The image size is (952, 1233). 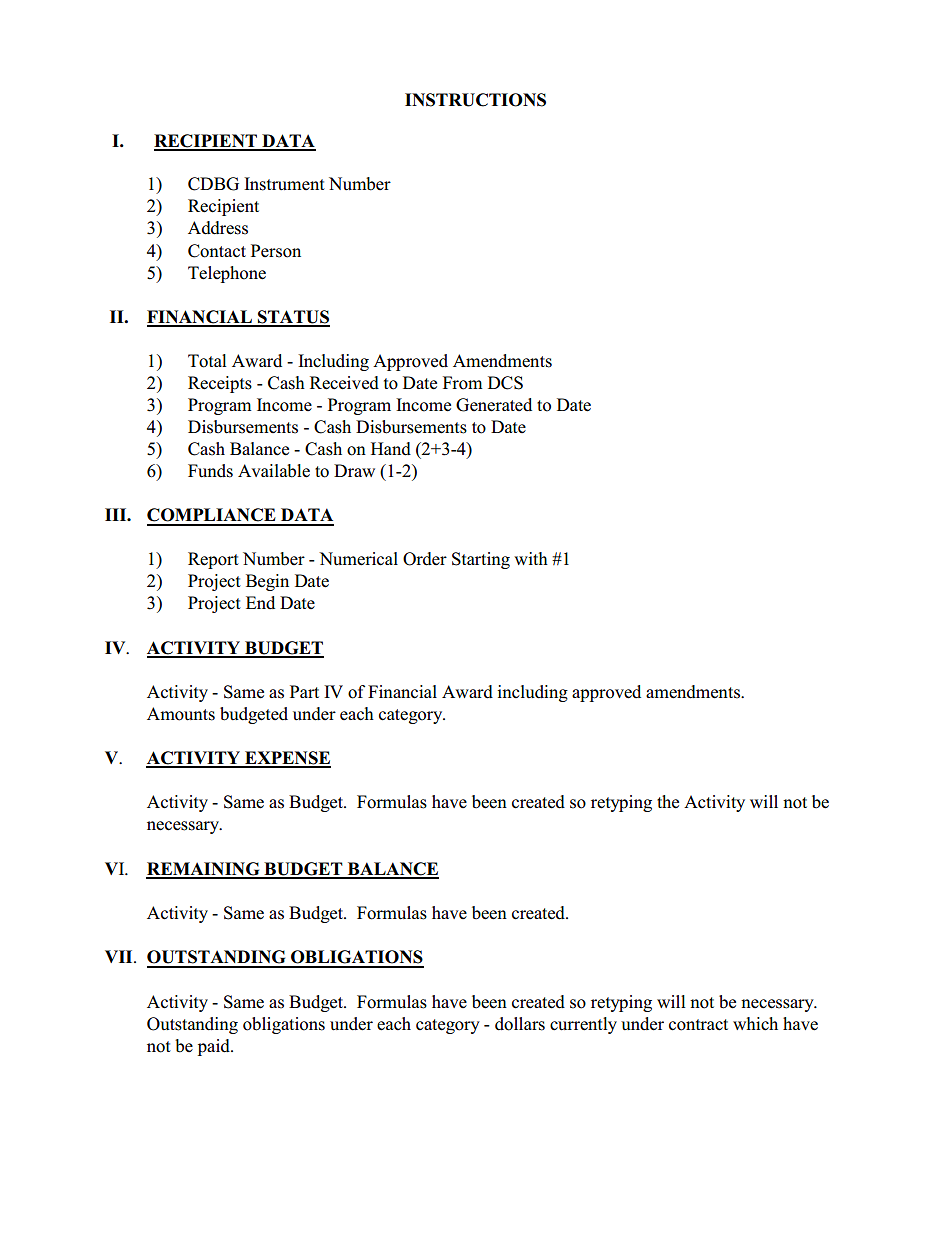 I want to click on with, so click(x=531, y=558).
